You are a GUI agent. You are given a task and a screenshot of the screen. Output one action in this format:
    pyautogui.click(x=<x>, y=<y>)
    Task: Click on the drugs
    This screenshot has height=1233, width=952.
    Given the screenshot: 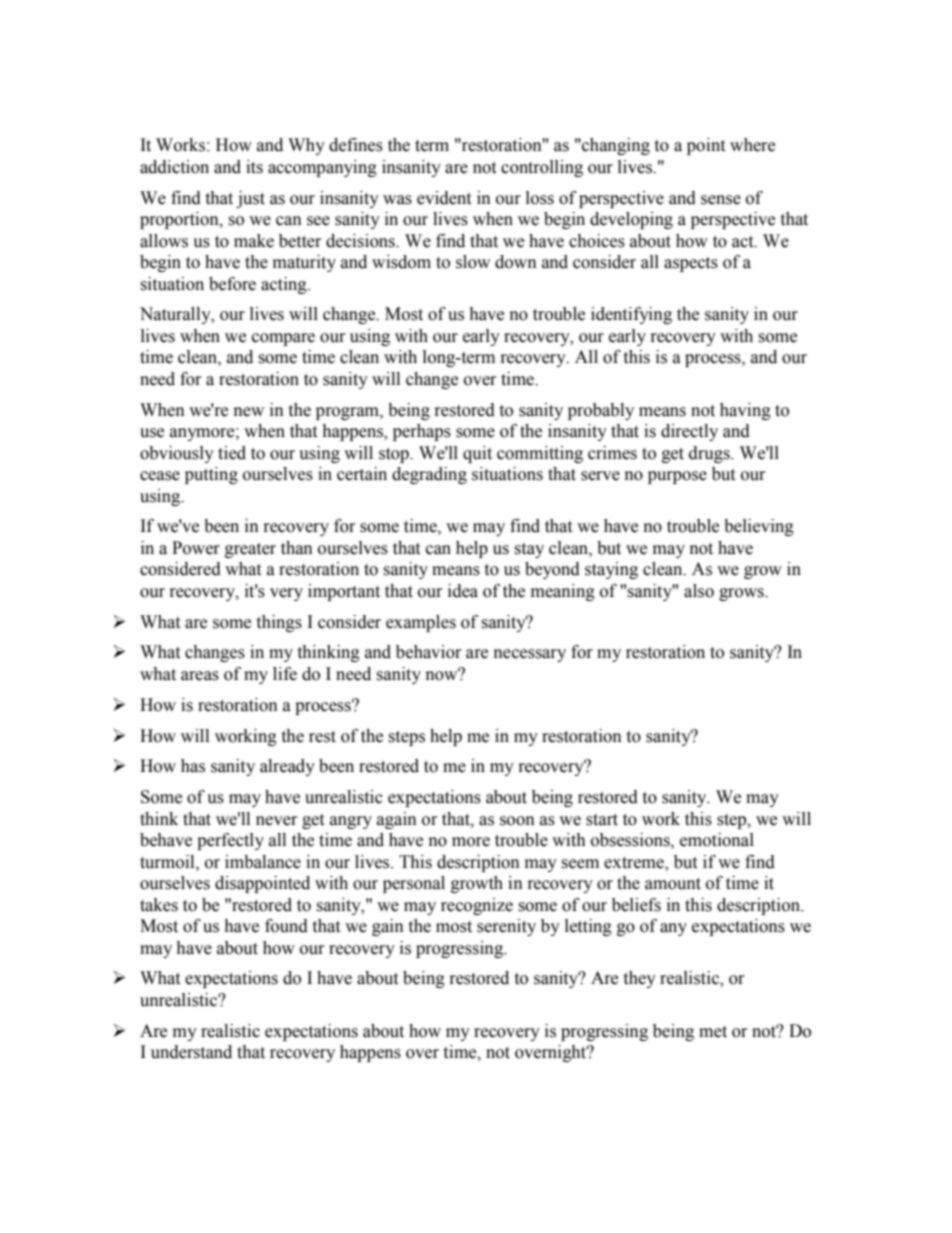 What is the action you would take?
    pyautogui.click(x=710, y=454)
